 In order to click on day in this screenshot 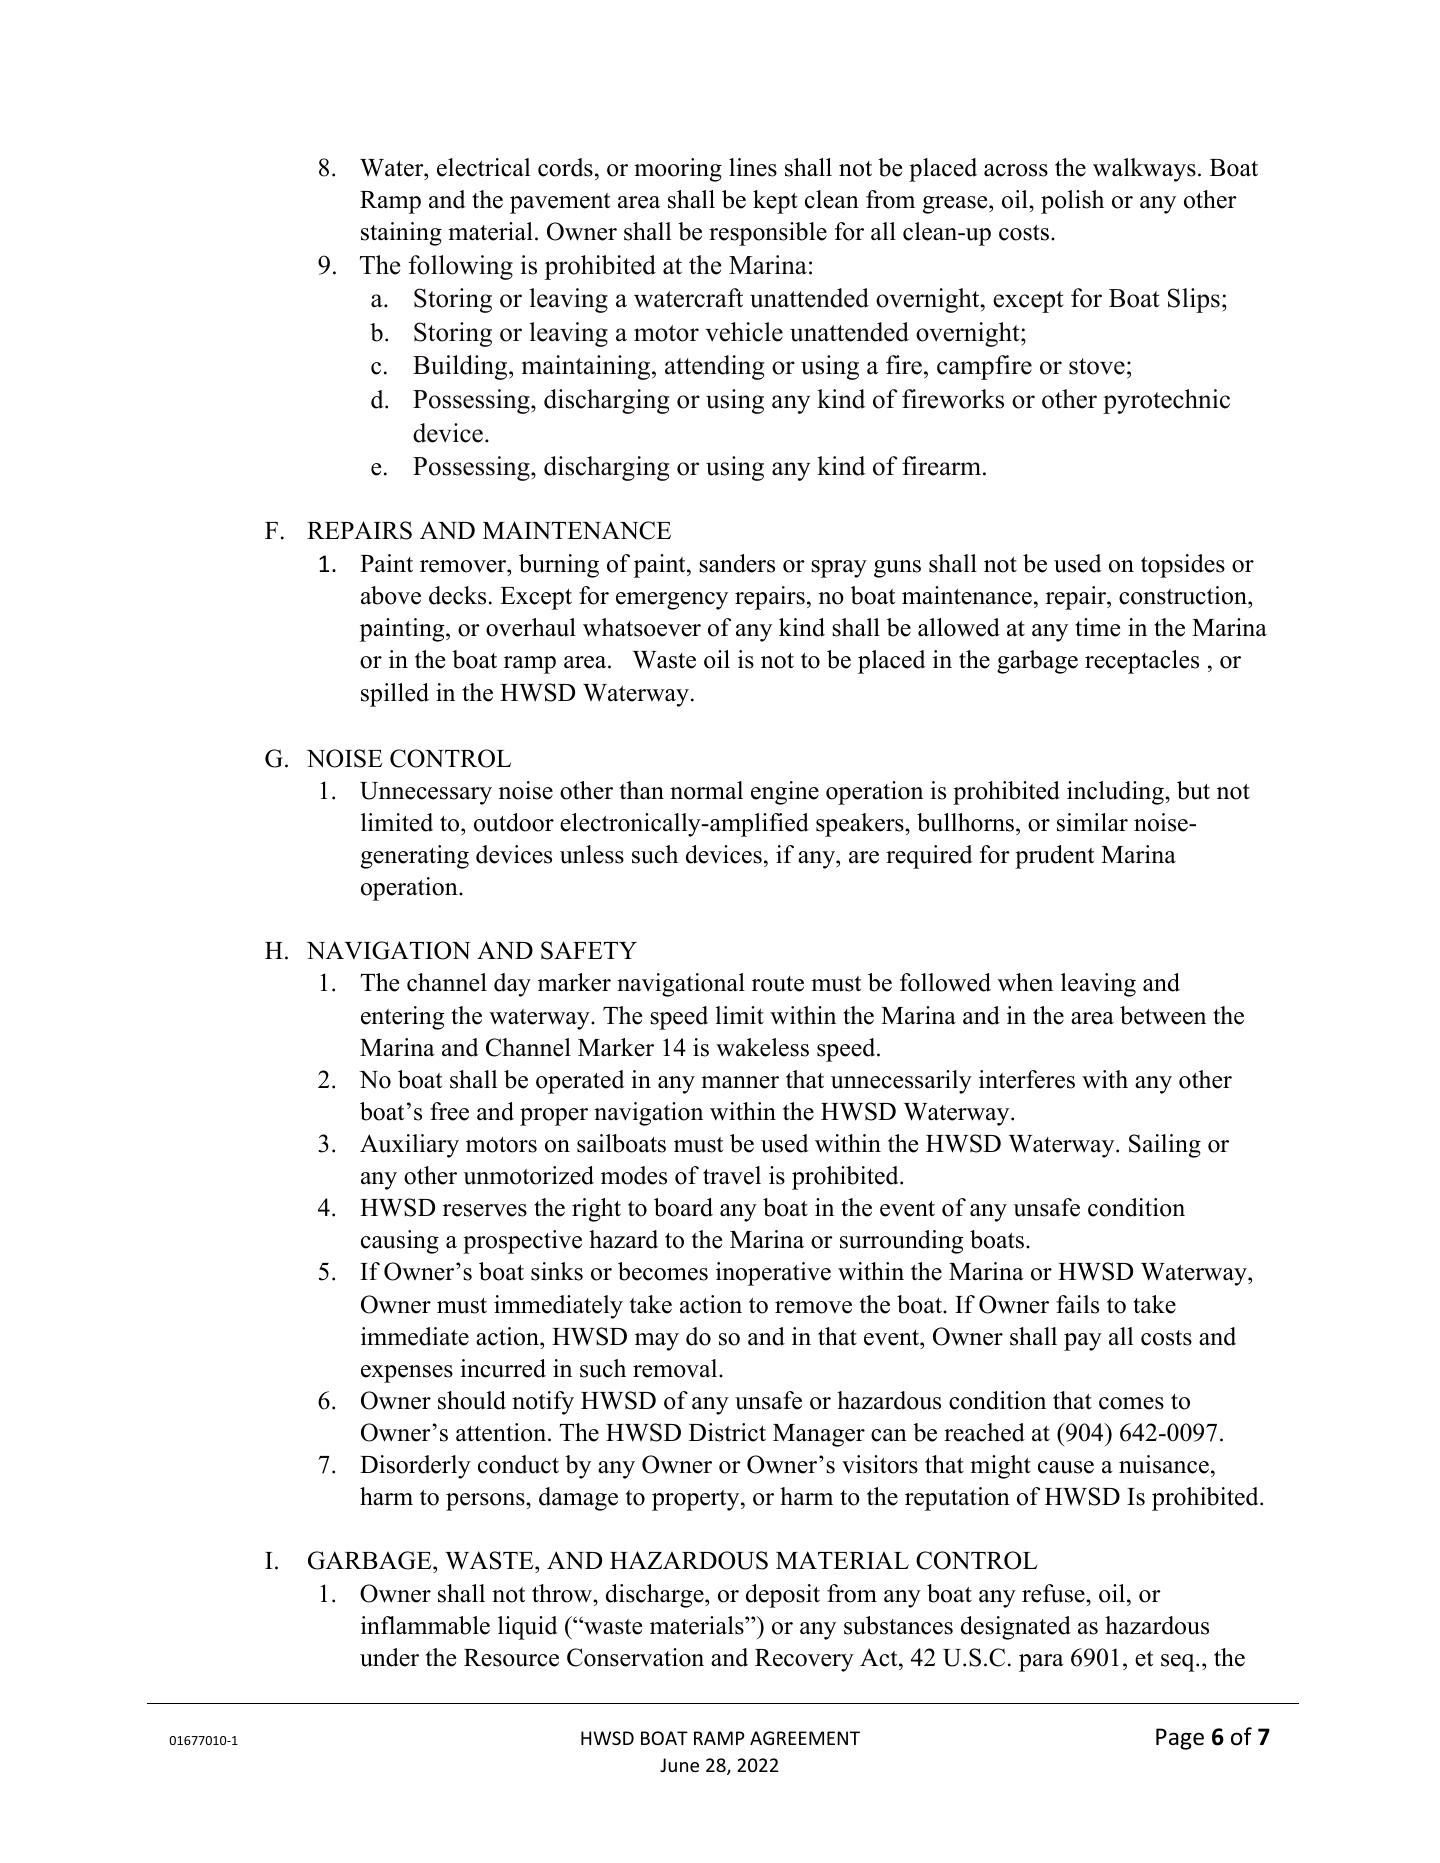, I will do `click(512, 985)`.
